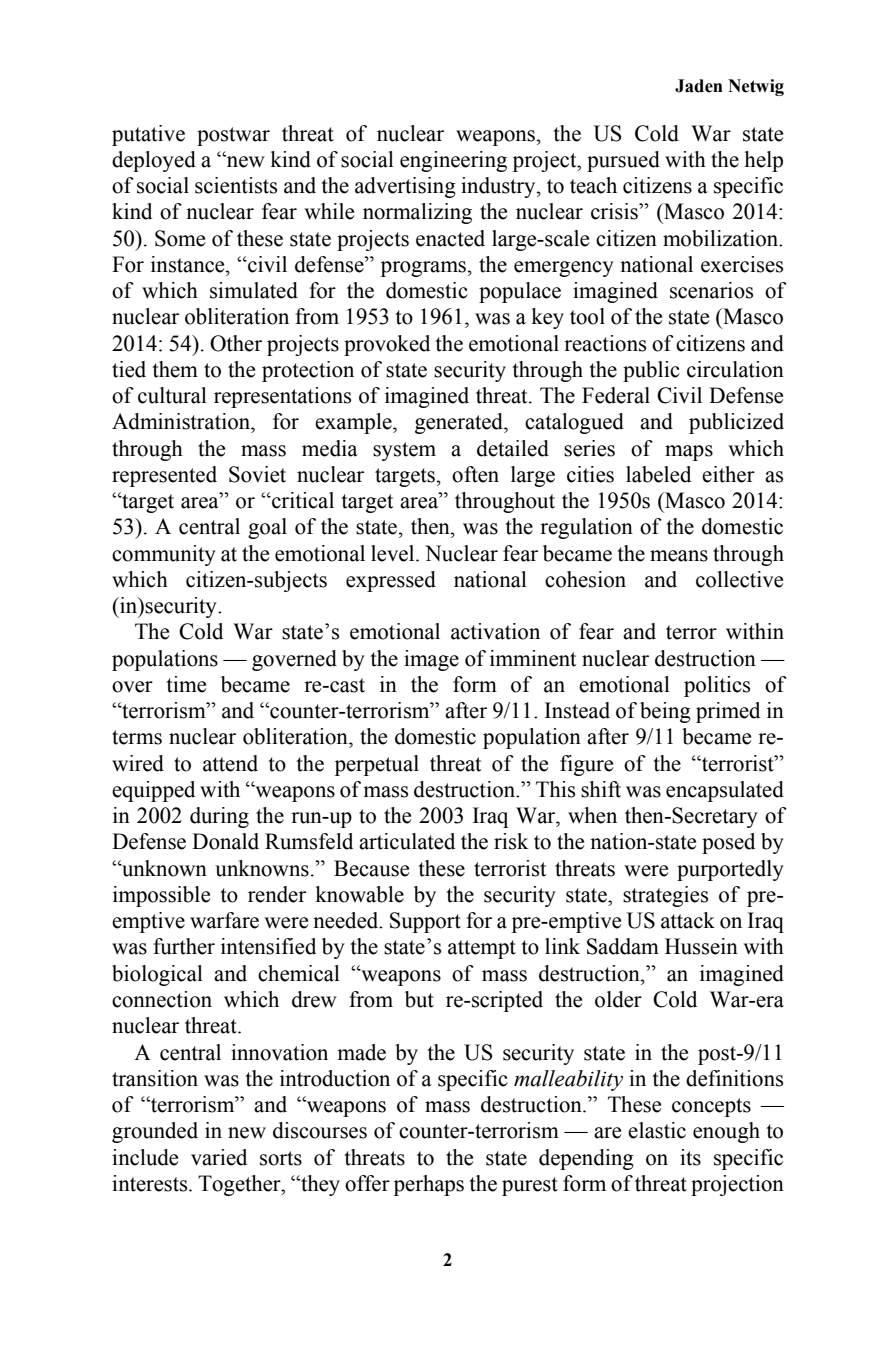 The image size is (896, 1345). I want to click on politics, so click(717, 686).
